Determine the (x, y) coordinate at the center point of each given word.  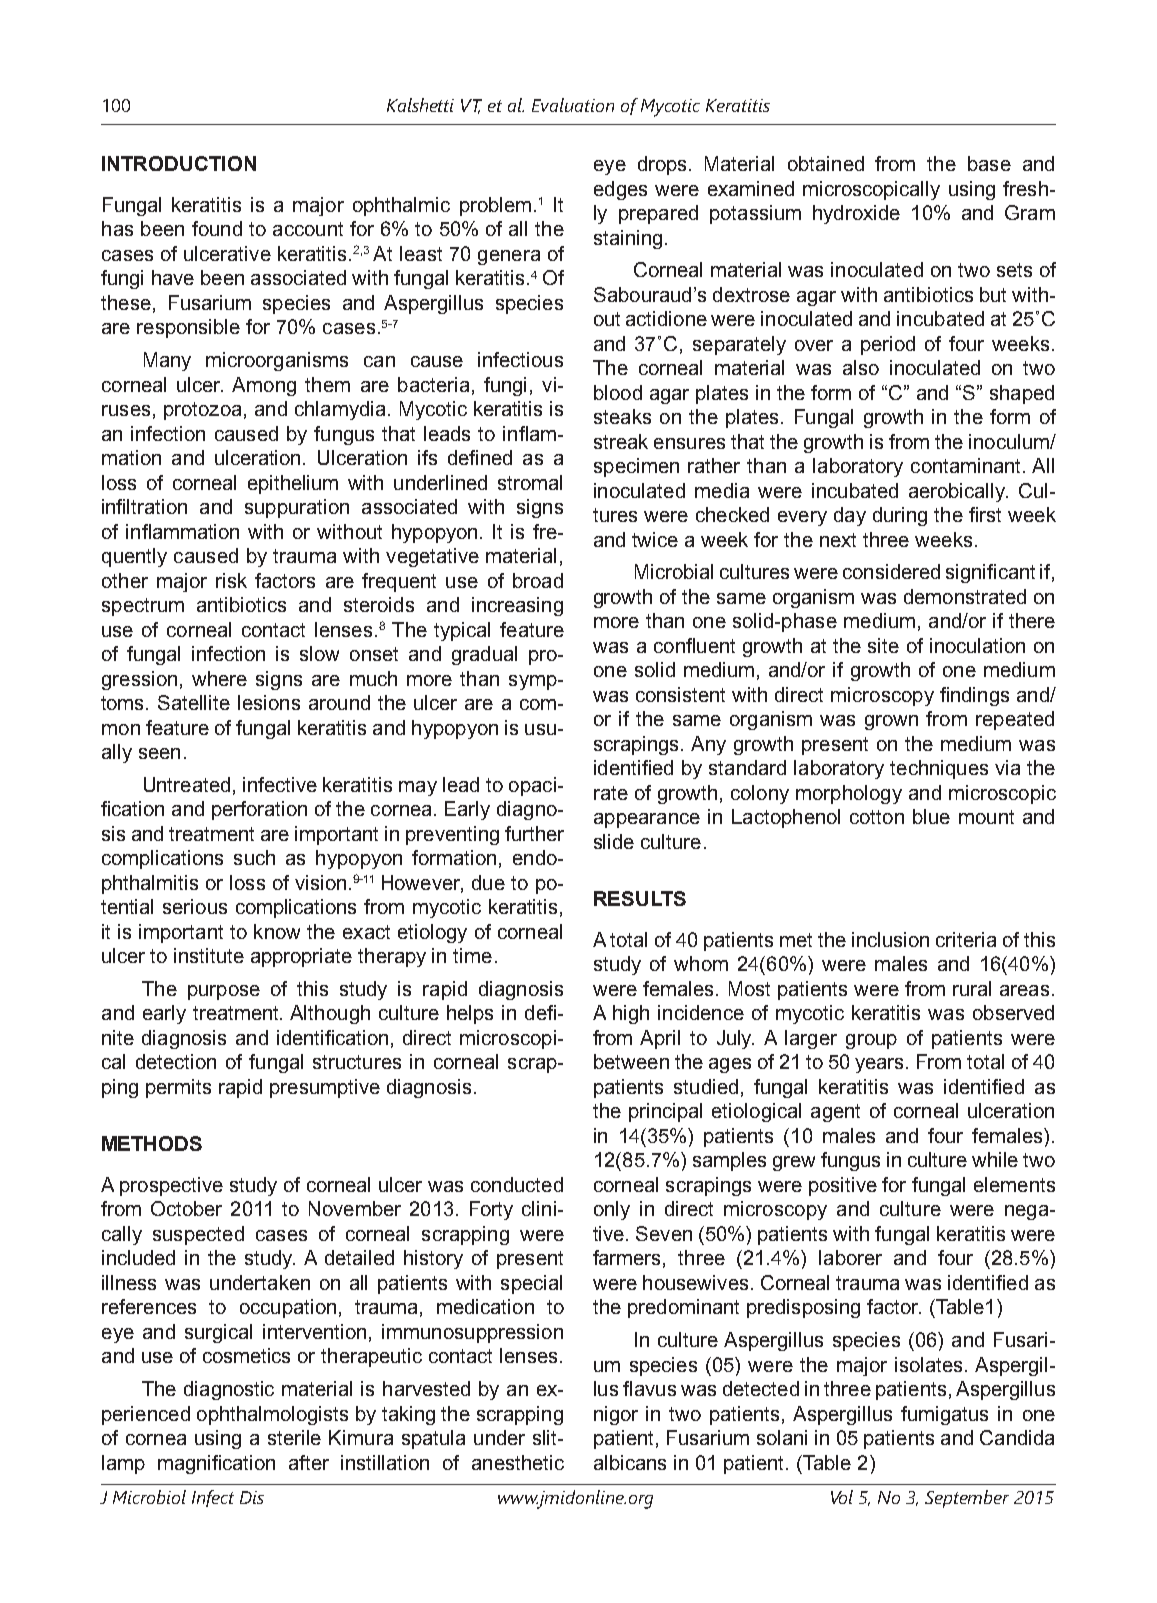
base (989, 163)
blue (931, 816)
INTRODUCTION (179, 163)
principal (665, 1112)
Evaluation (573, 105)
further (534, 833)
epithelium (293, 484)
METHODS (152, 1143)
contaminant (967, 465)
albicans (630, 1462)
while (995, 1159)
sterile (294, 1437)
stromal (530, 482)
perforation (259, 810)
